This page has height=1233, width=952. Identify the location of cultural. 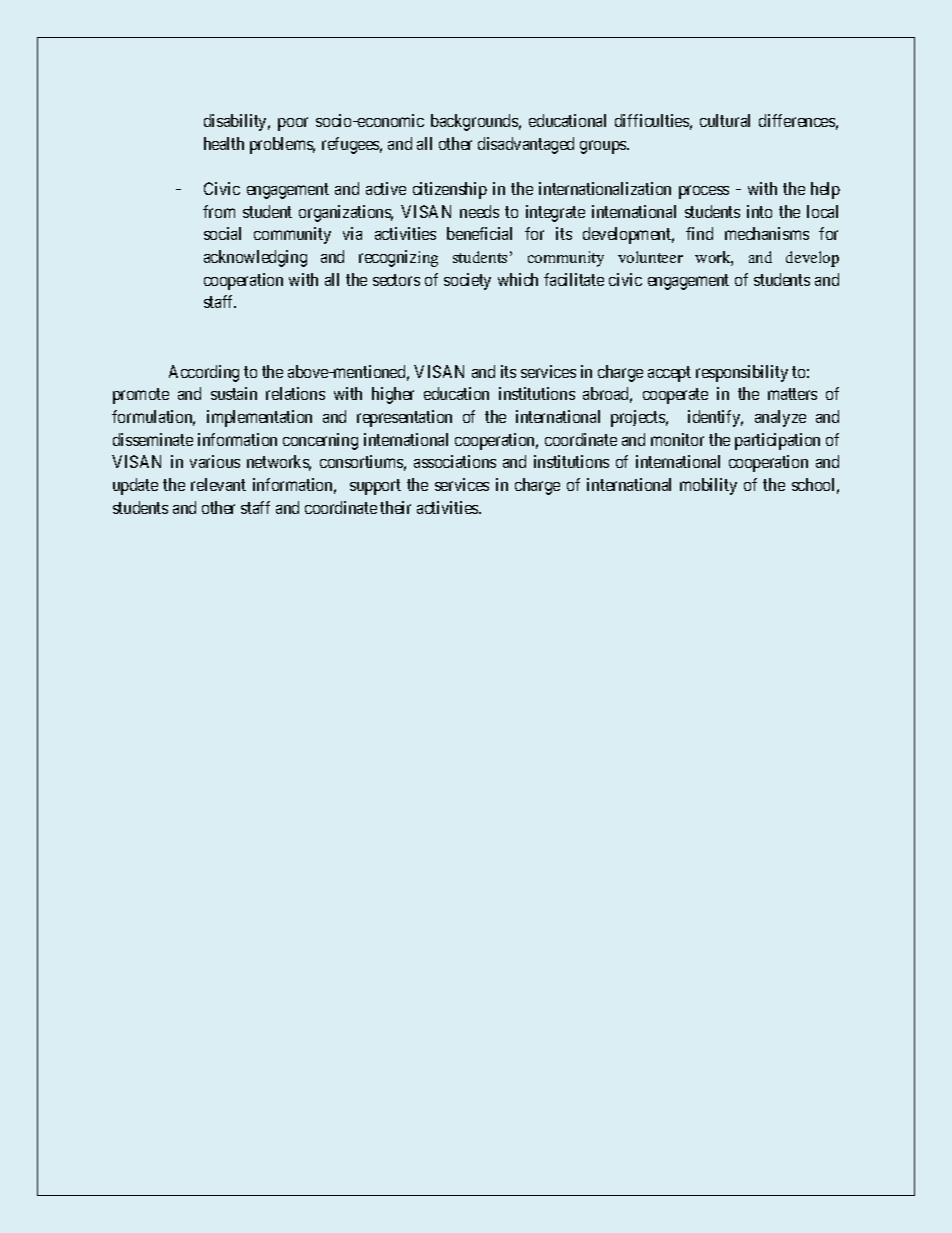
(725, 120).
